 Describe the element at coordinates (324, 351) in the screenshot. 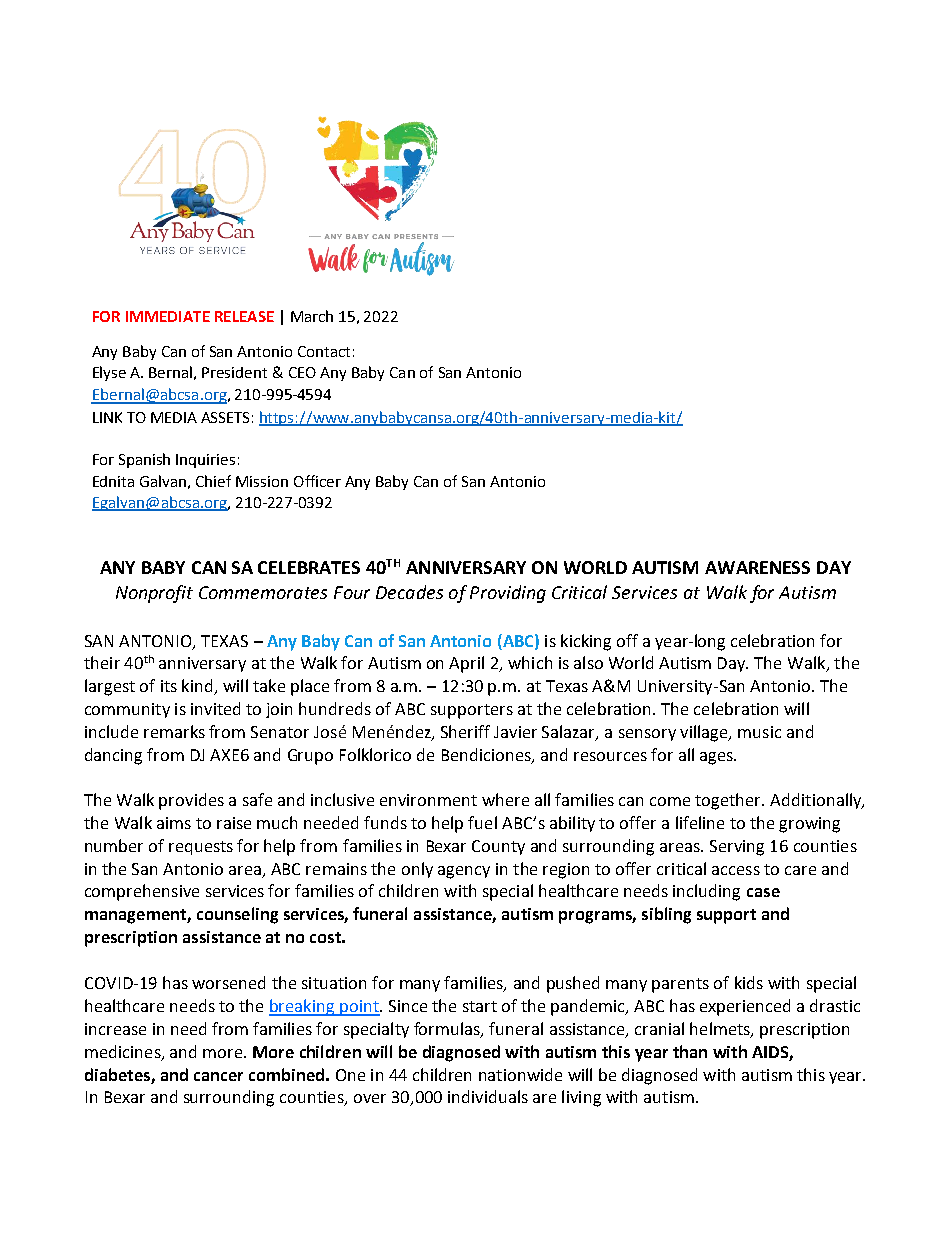

I see `Contact` at that location.
